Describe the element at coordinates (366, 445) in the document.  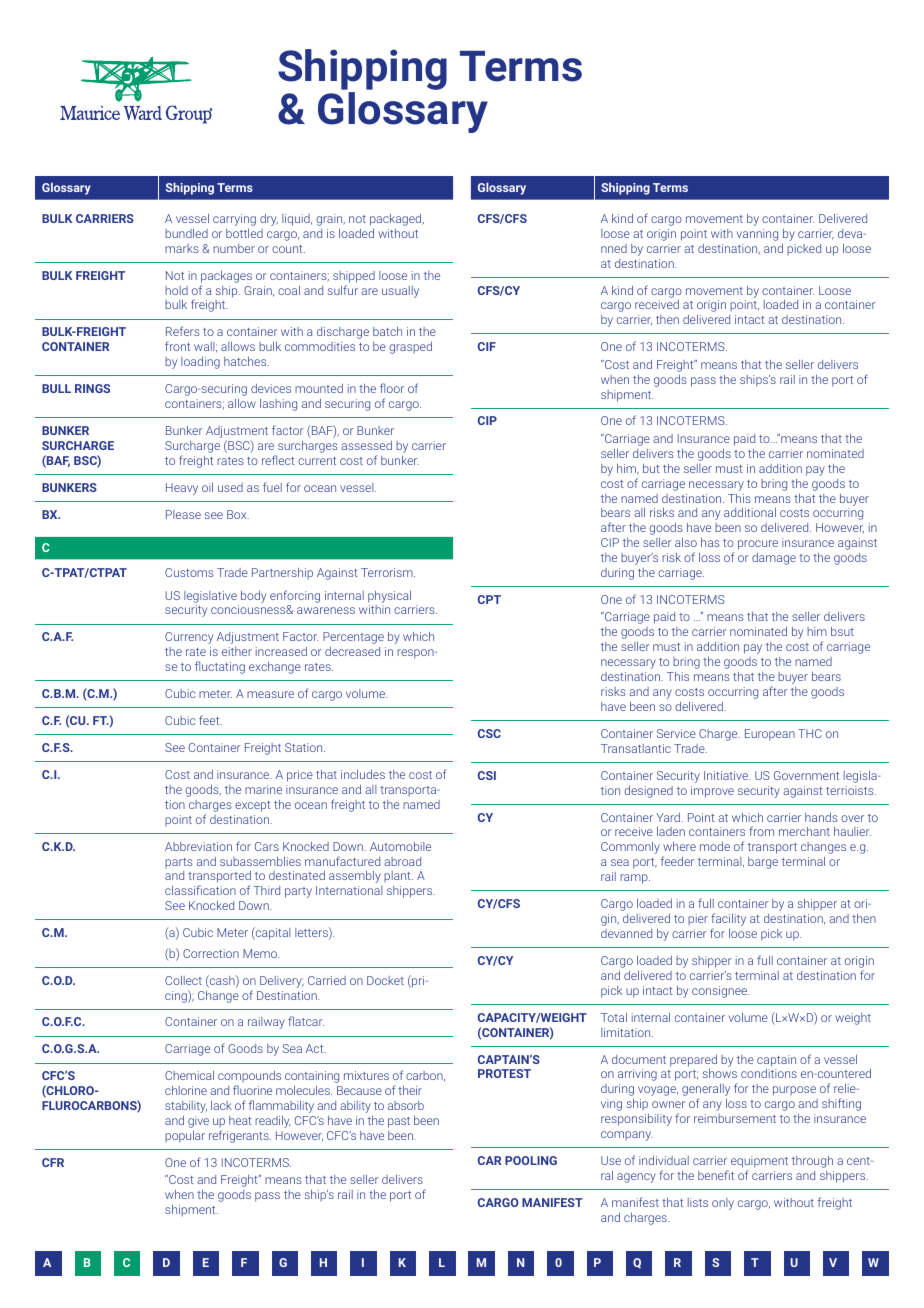
I see `assessed` at that location.
